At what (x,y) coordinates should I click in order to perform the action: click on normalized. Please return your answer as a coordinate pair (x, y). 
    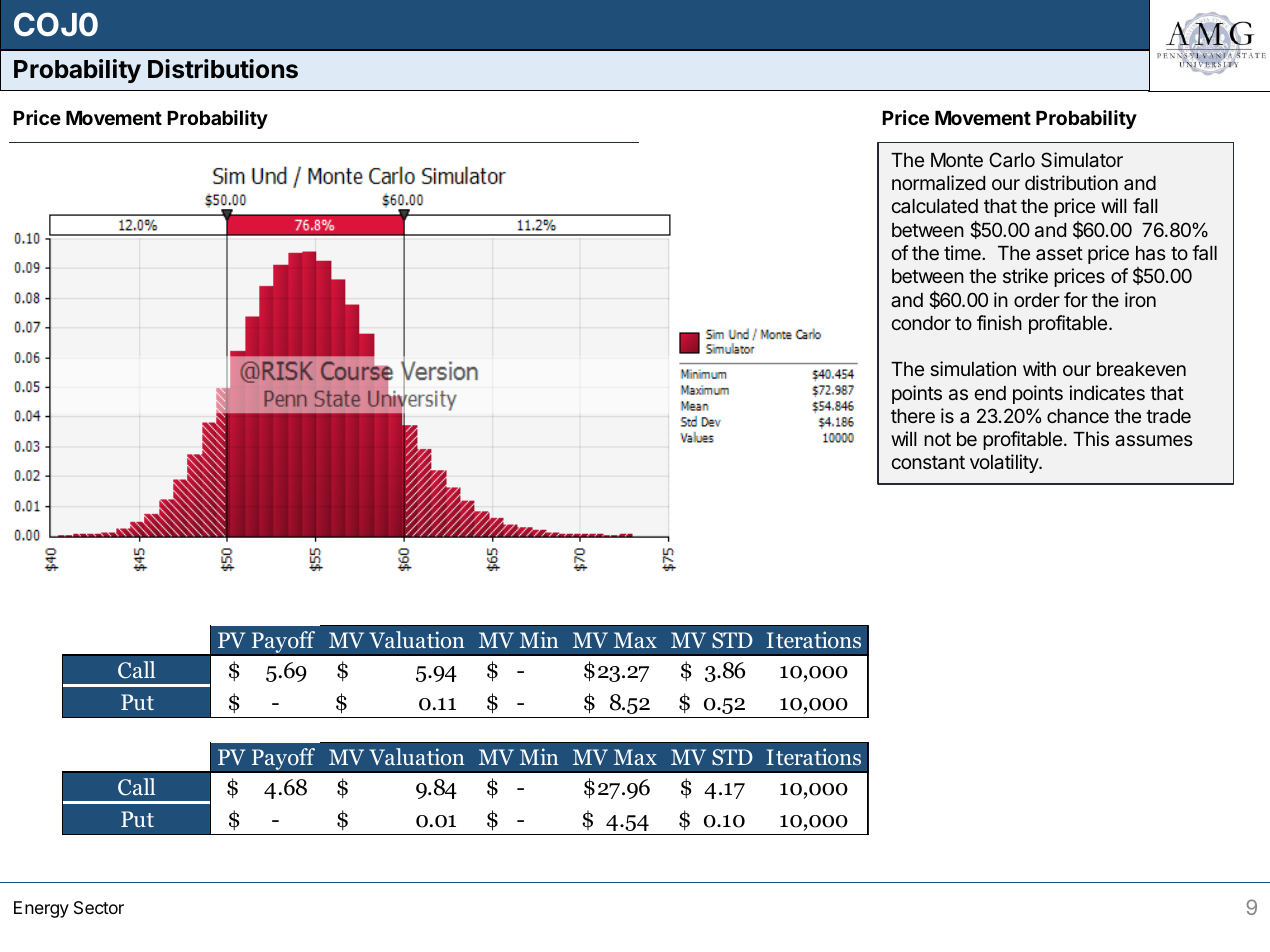
    Looking at the image, I should click on (938, 182).
